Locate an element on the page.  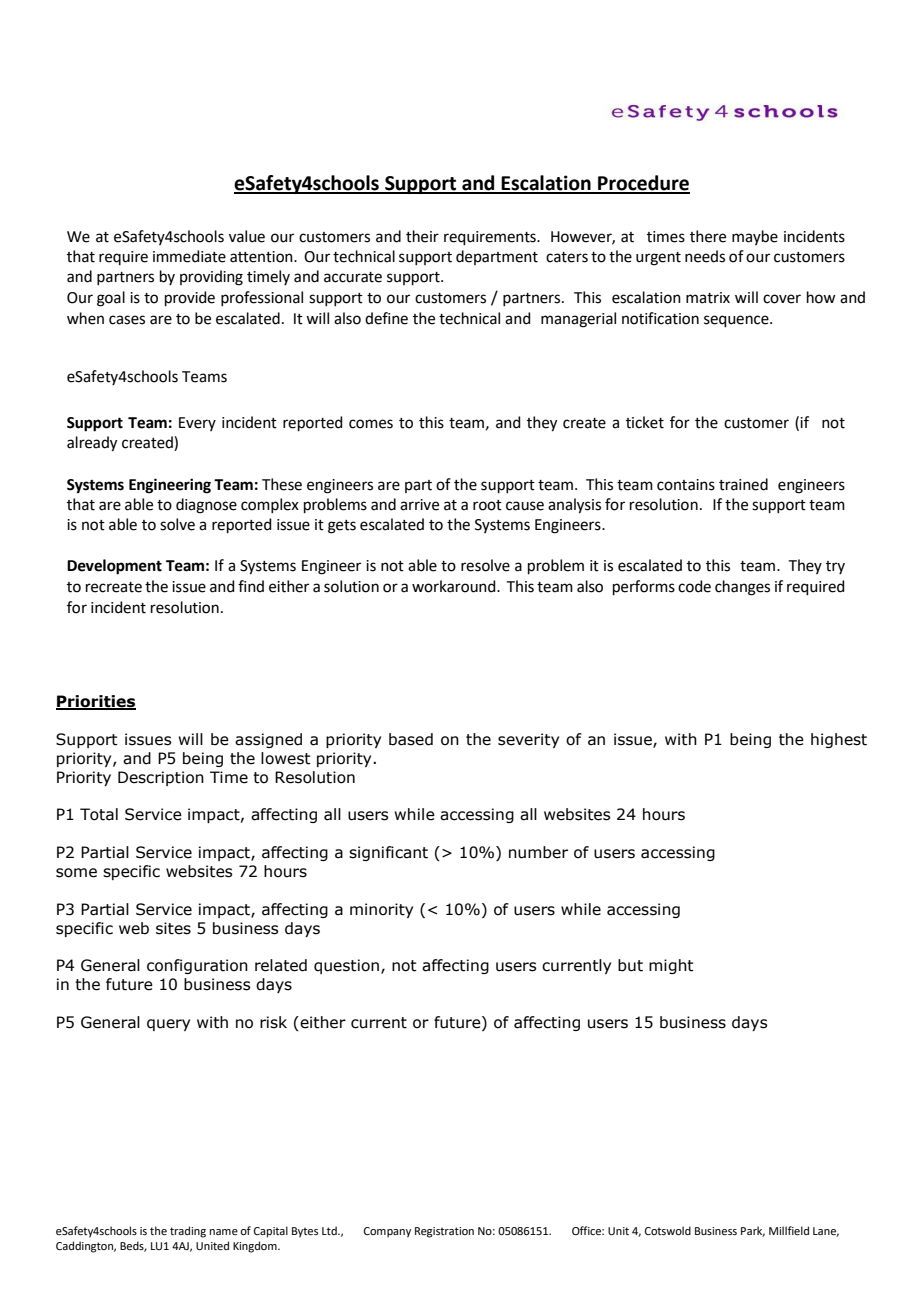
trading is located at coordinates (188, 1232).
